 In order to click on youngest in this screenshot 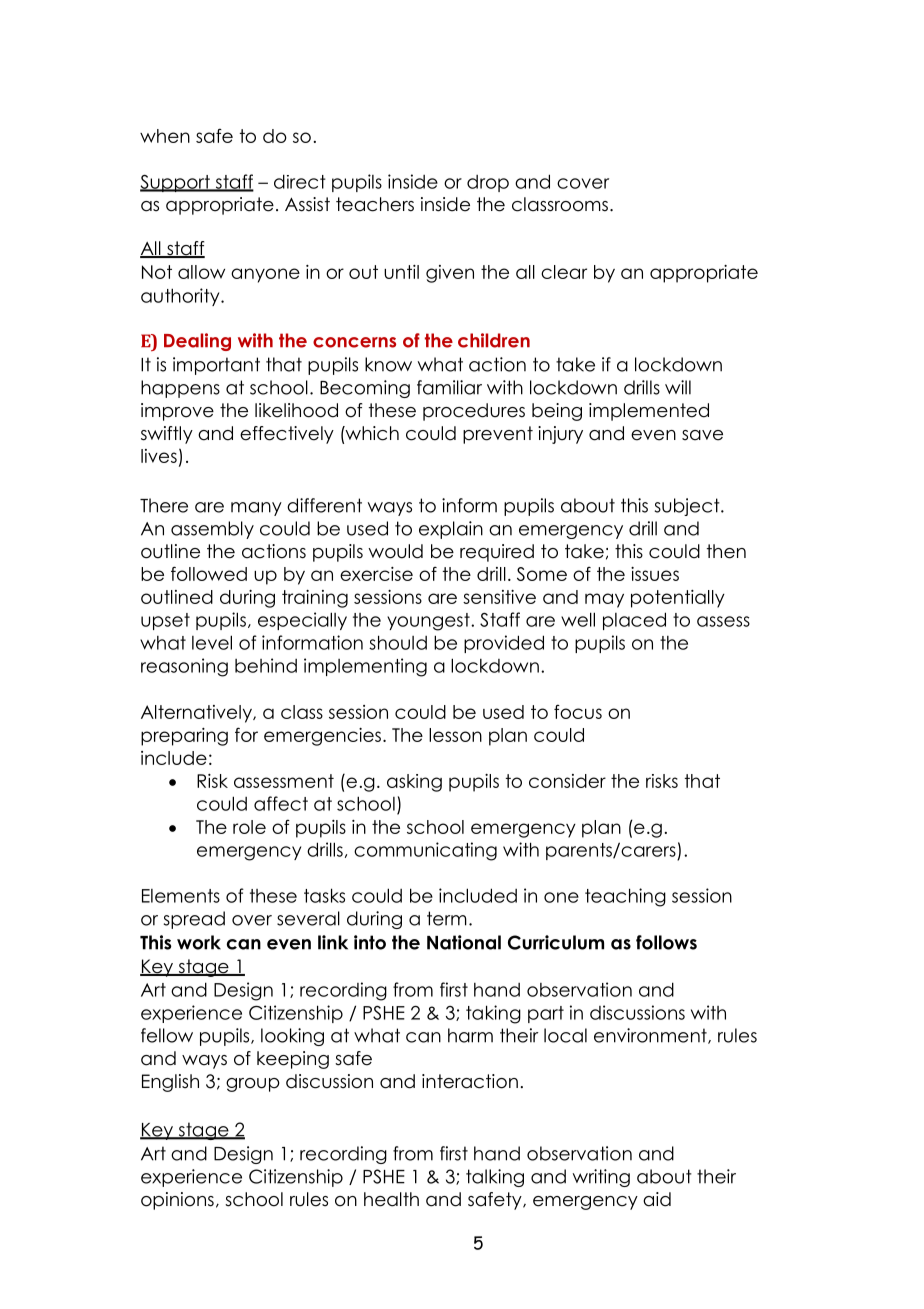, I will do `click(429, 622)`.
